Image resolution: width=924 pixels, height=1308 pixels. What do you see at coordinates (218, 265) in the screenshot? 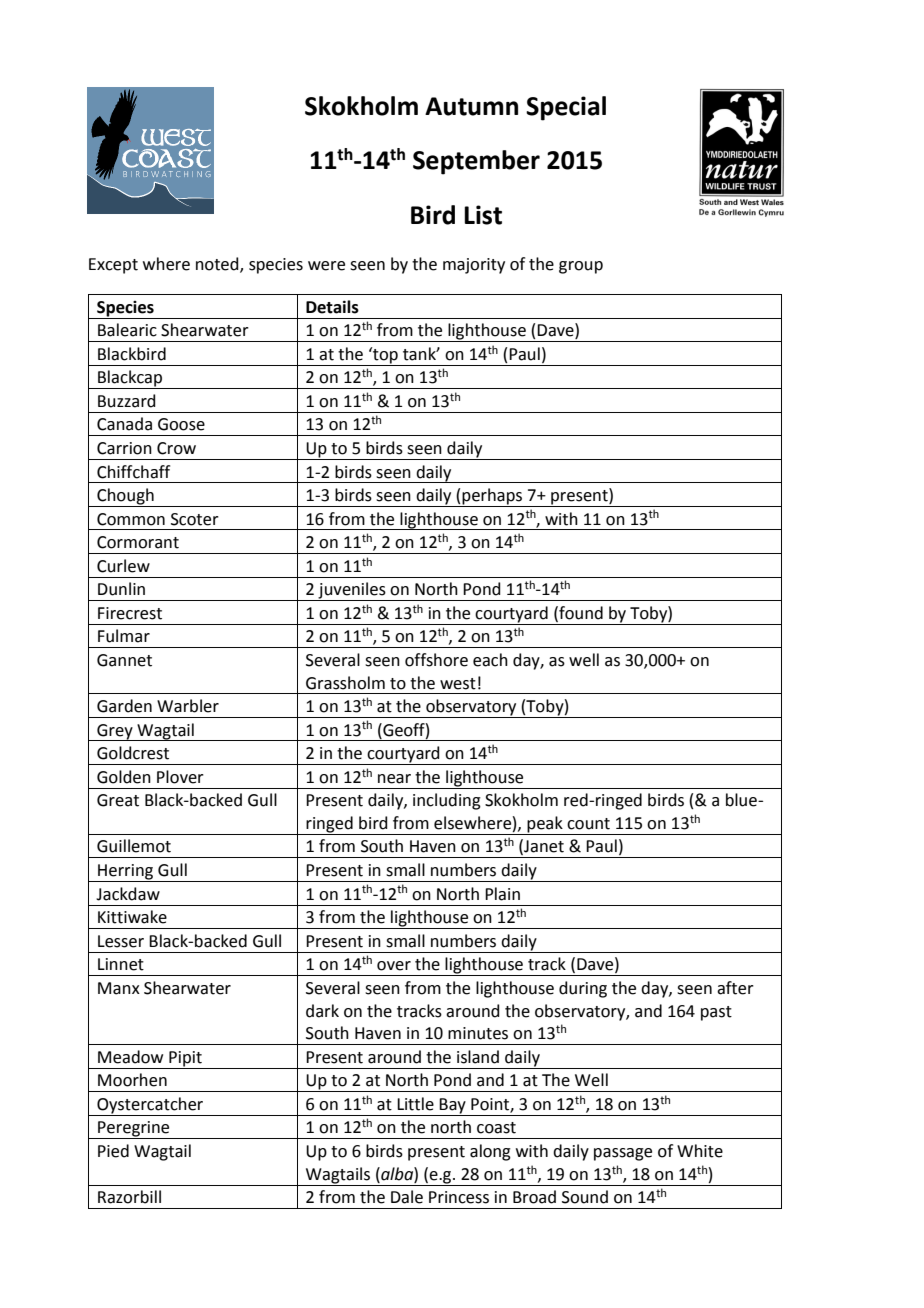
I see `noted` at bounding box center [218, 265].
